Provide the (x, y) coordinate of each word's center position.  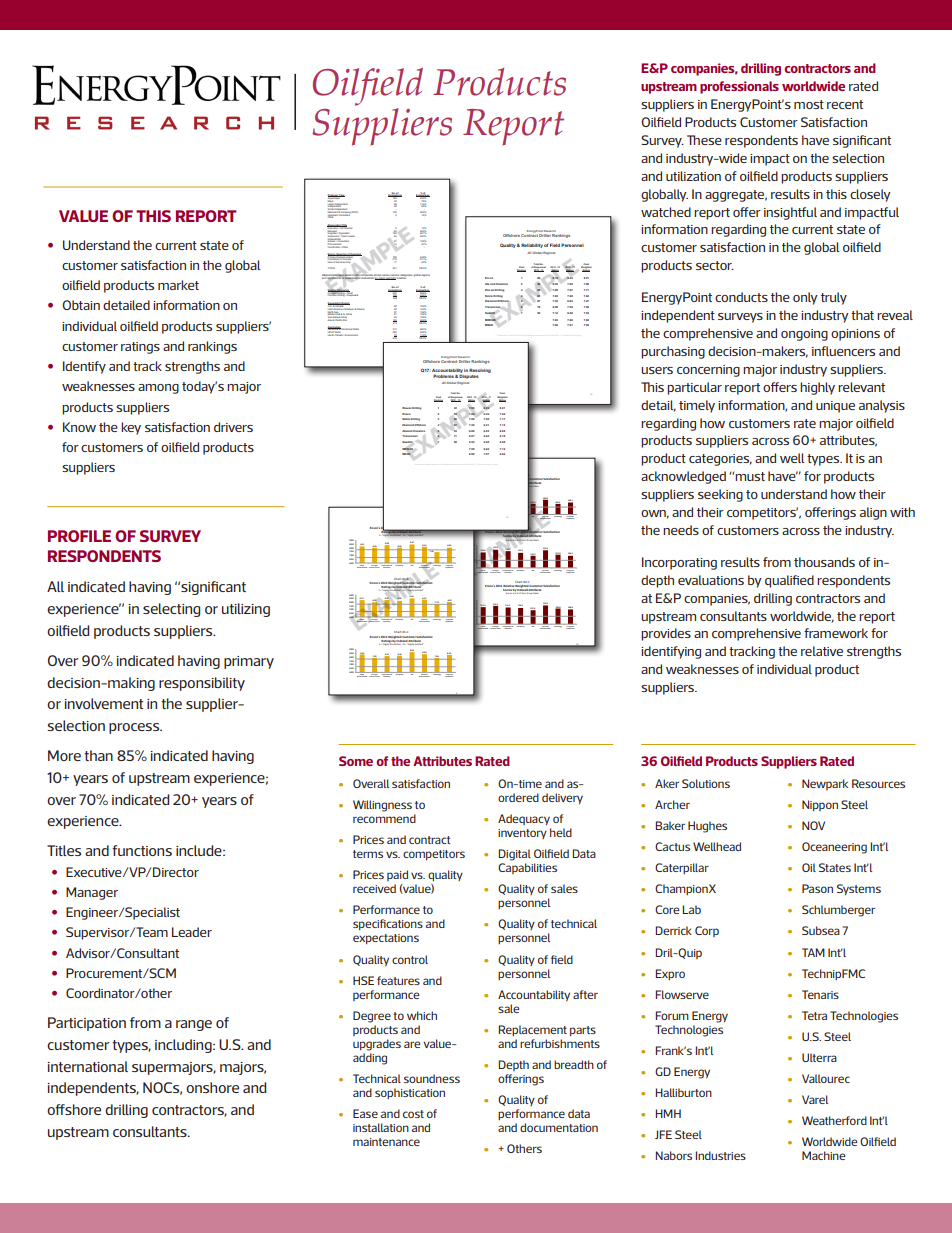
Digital (514, 855)
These (704, 140)
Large (331, 204)
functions (142, 850)
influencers (843, 351)
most (809, 104)
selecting (171, 610)
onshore (212, 1087)
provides (666, 634)
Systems (859, 889)
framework (836, 633)
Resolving (479, 372)
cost (413, 1114)
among (158, 389)
